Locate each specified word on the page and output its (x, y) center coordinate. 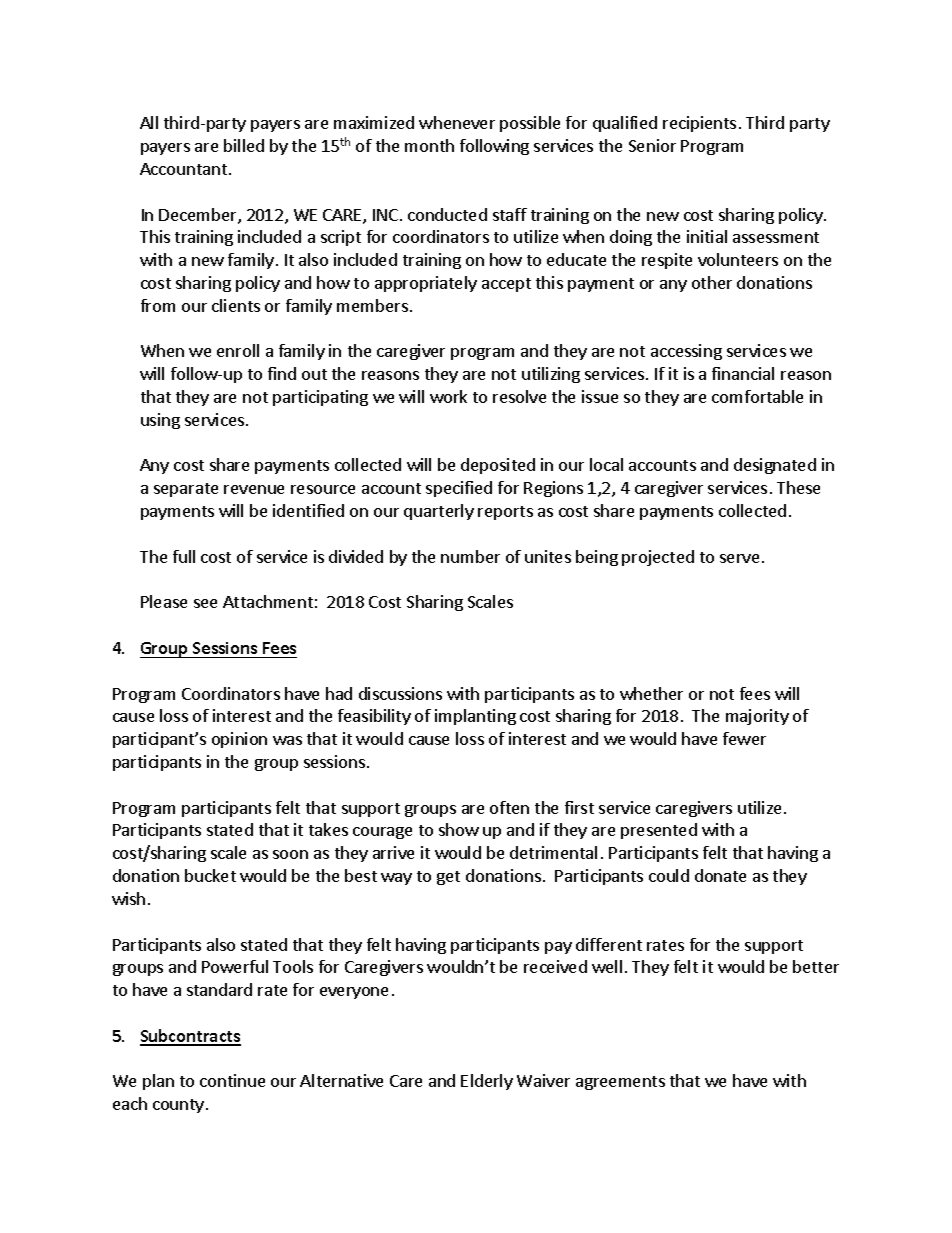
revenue (254, 489)
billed (244, 145)
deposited (498, 466)
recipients (699, 124)
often (509, 807)
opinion (239, 740)
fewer (744, 738)
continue (232, 1080)
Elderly (487, 1082)
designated (775, 466)
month (429, 145)
